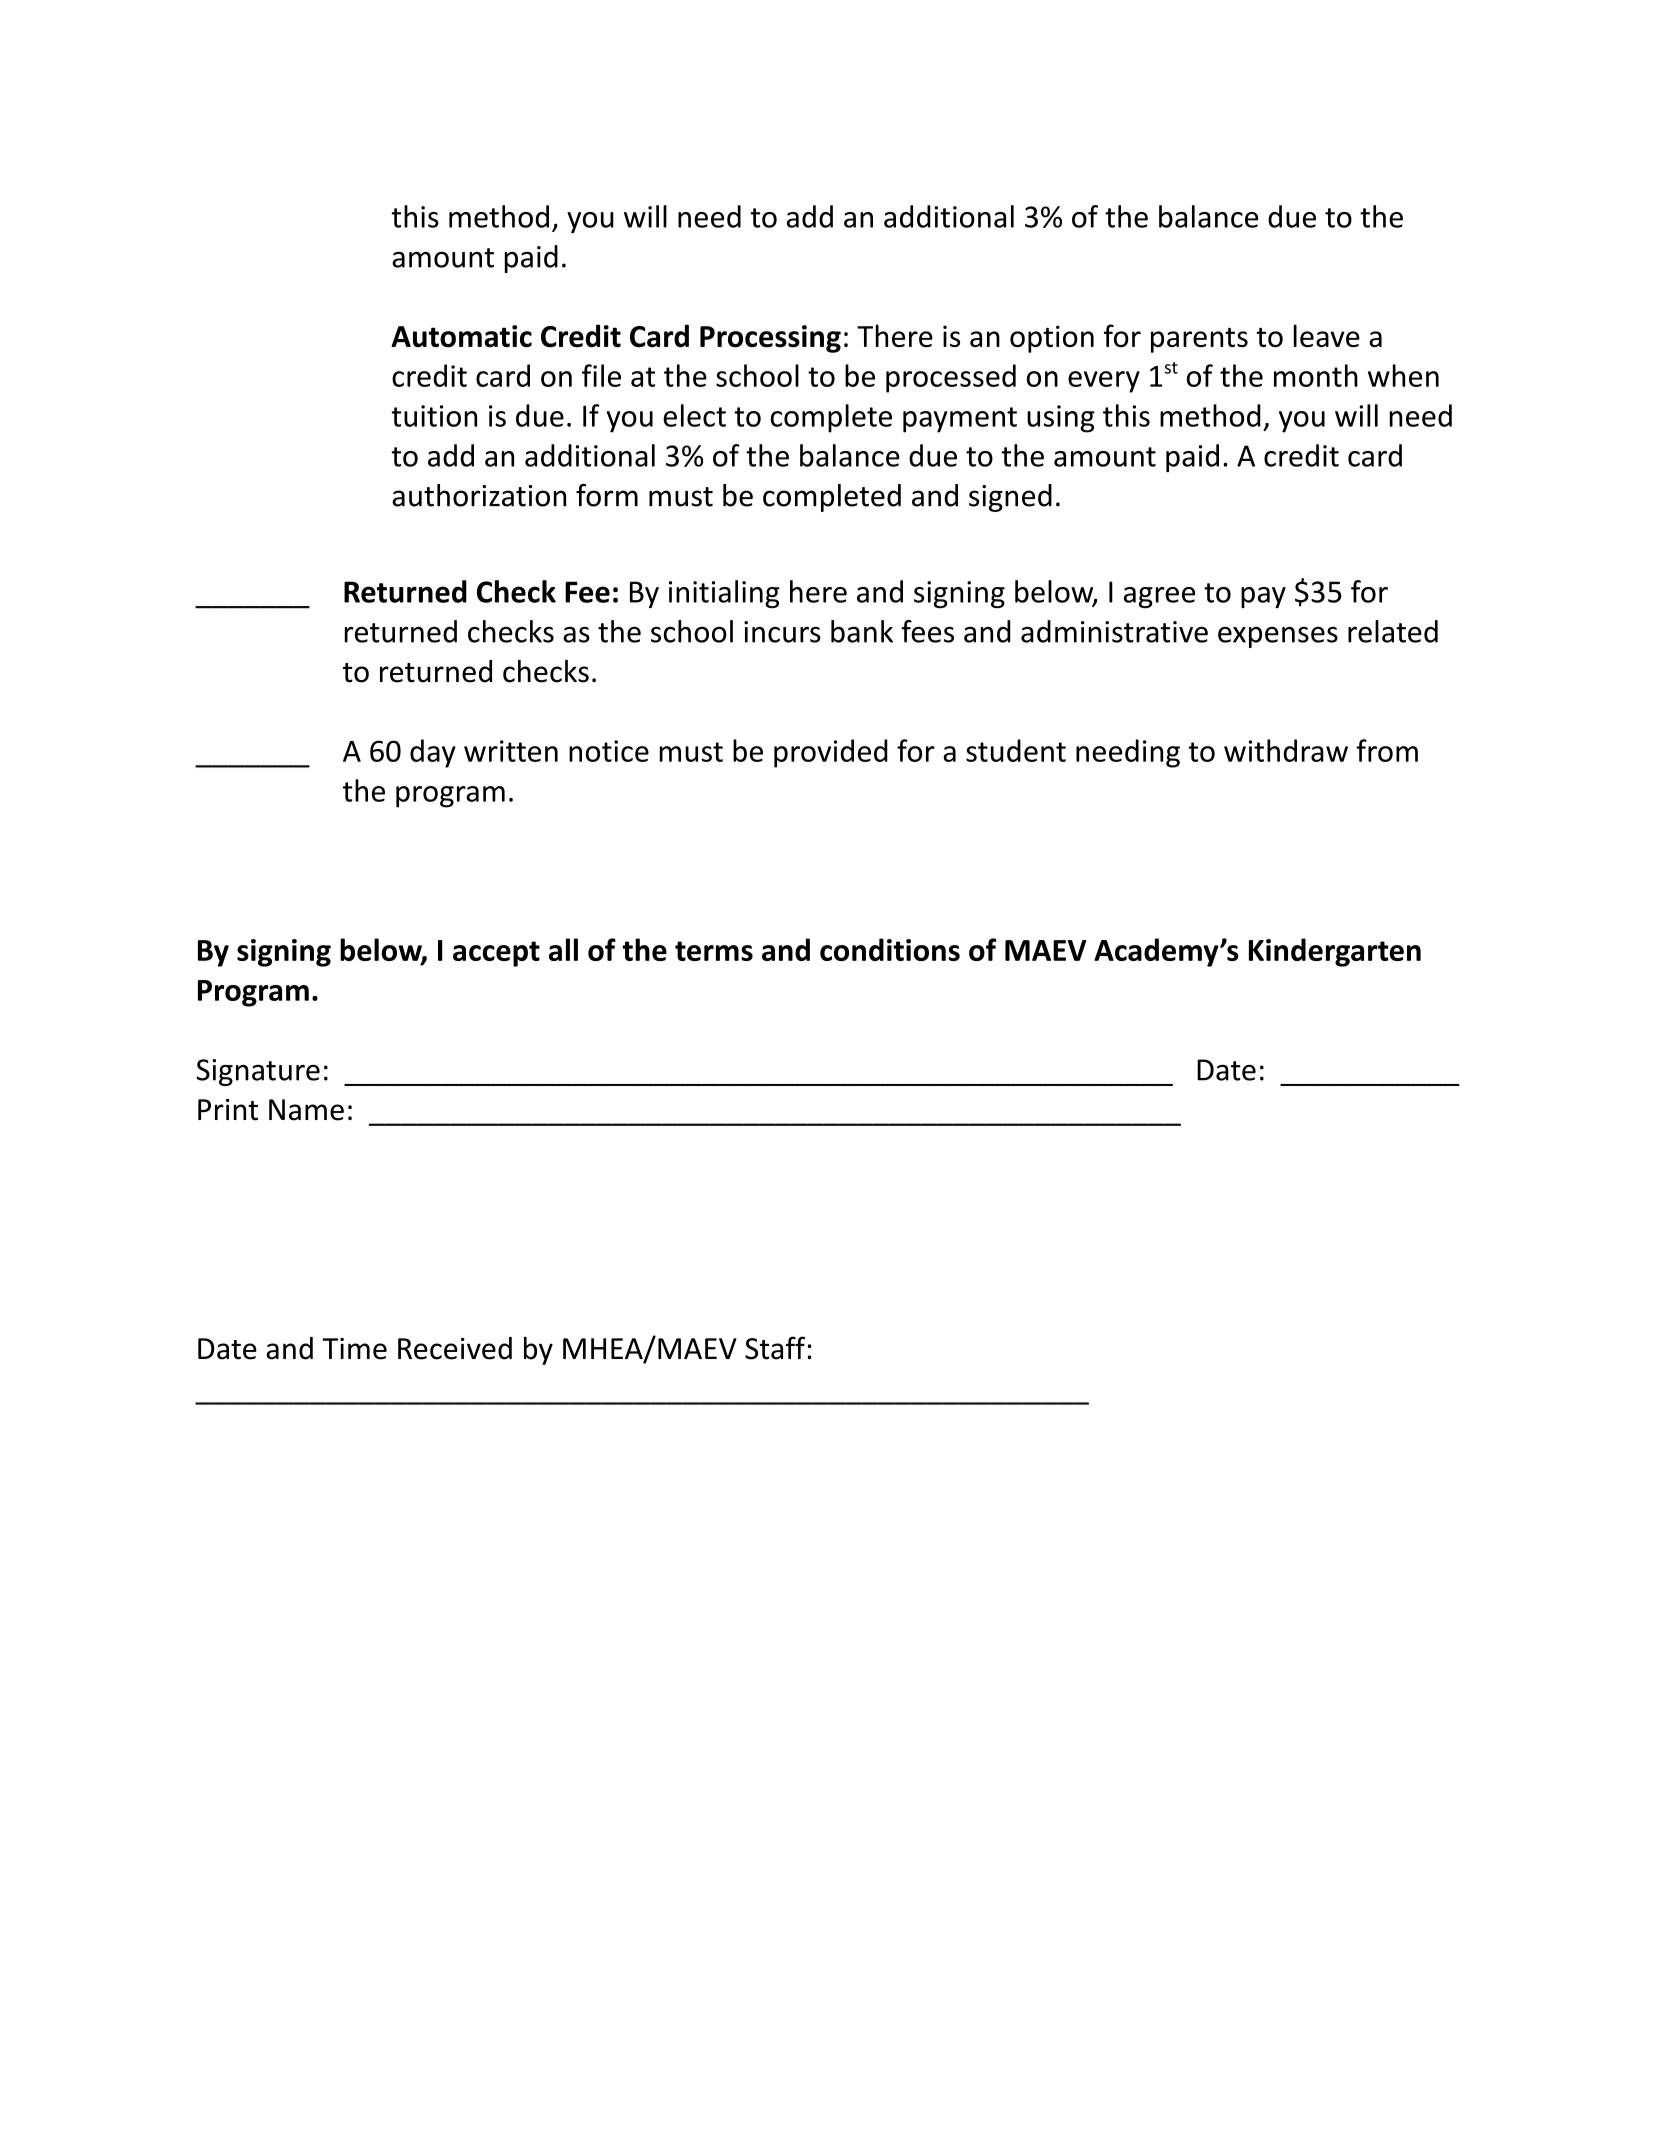 This page has width=1663, height=2153. I want to click on Time, so click(354, 1349).
